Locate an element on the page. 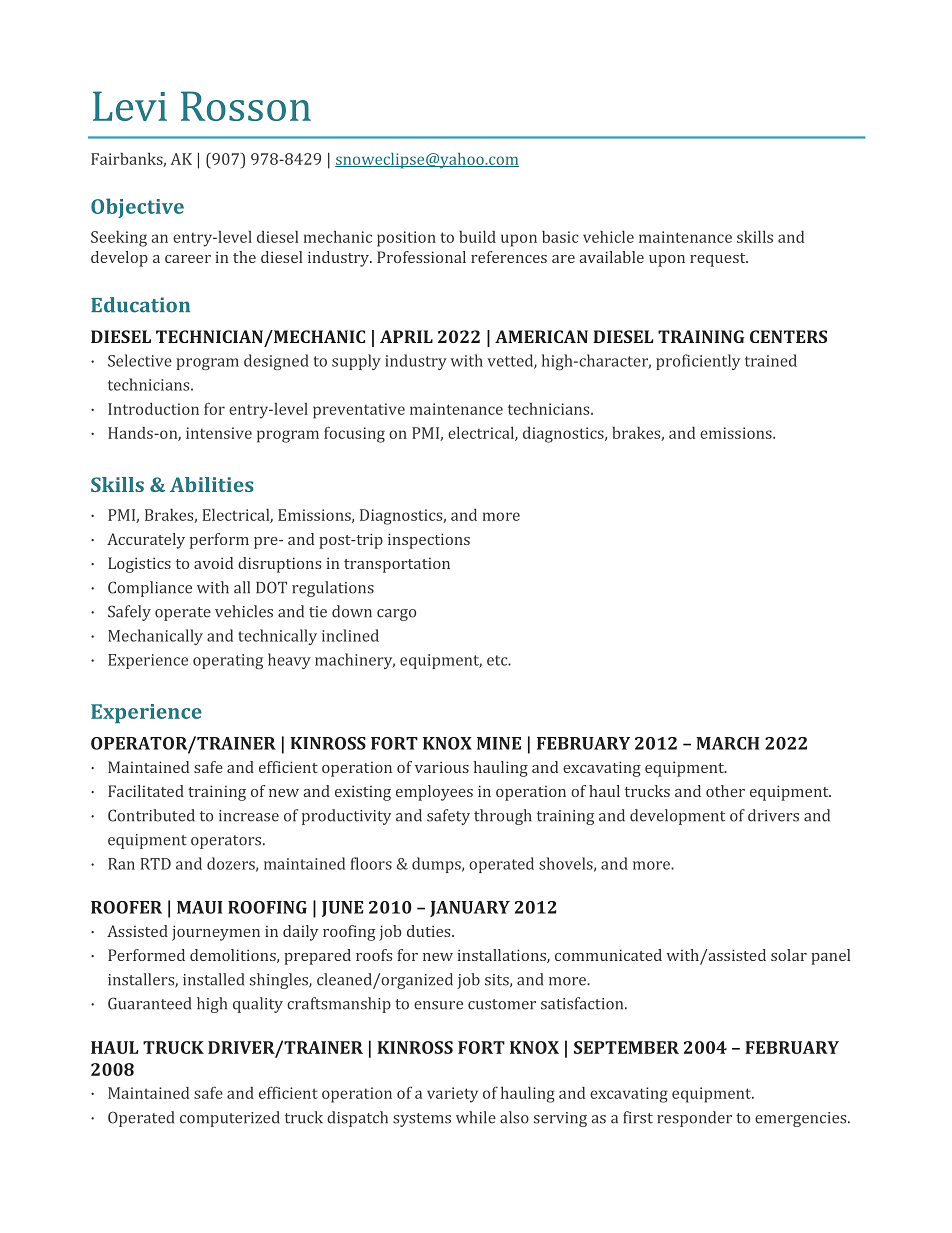 The height and width of the image is (1233, 952). build is located at coordinates (477, 237).
